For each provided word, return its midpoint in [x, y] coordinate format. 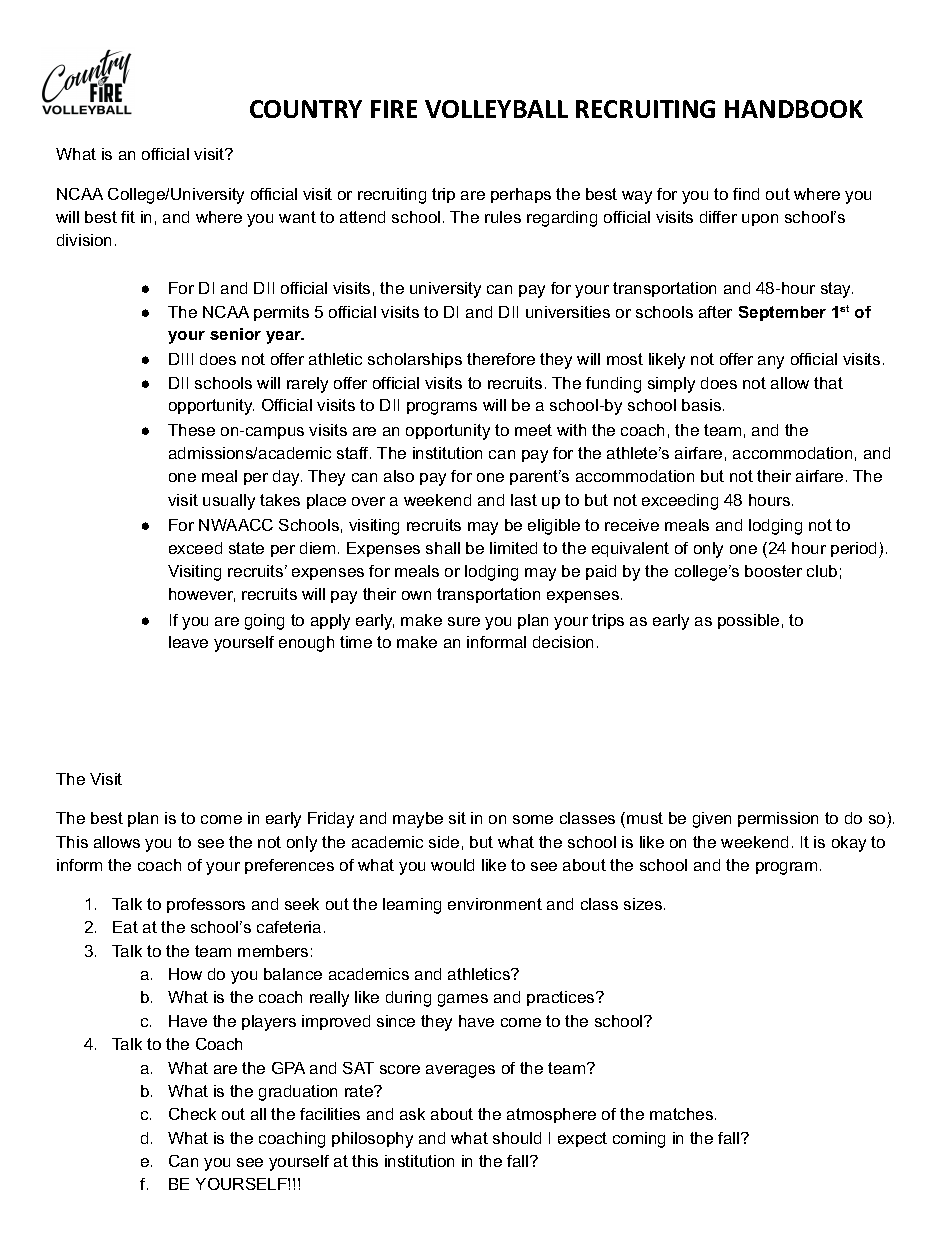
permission [778, 819]
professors [206, 905]
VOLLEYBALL [496, 109]
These [191, 430]
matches [683, 1114]
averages [460, 1071]
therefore [501, 359]
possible [748, 621]
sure [464, 621]
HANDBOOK [794, 109]
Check [192, 1114]
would [452, 865]
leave [188, 642]
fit [128, 217]
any [771, 362]
